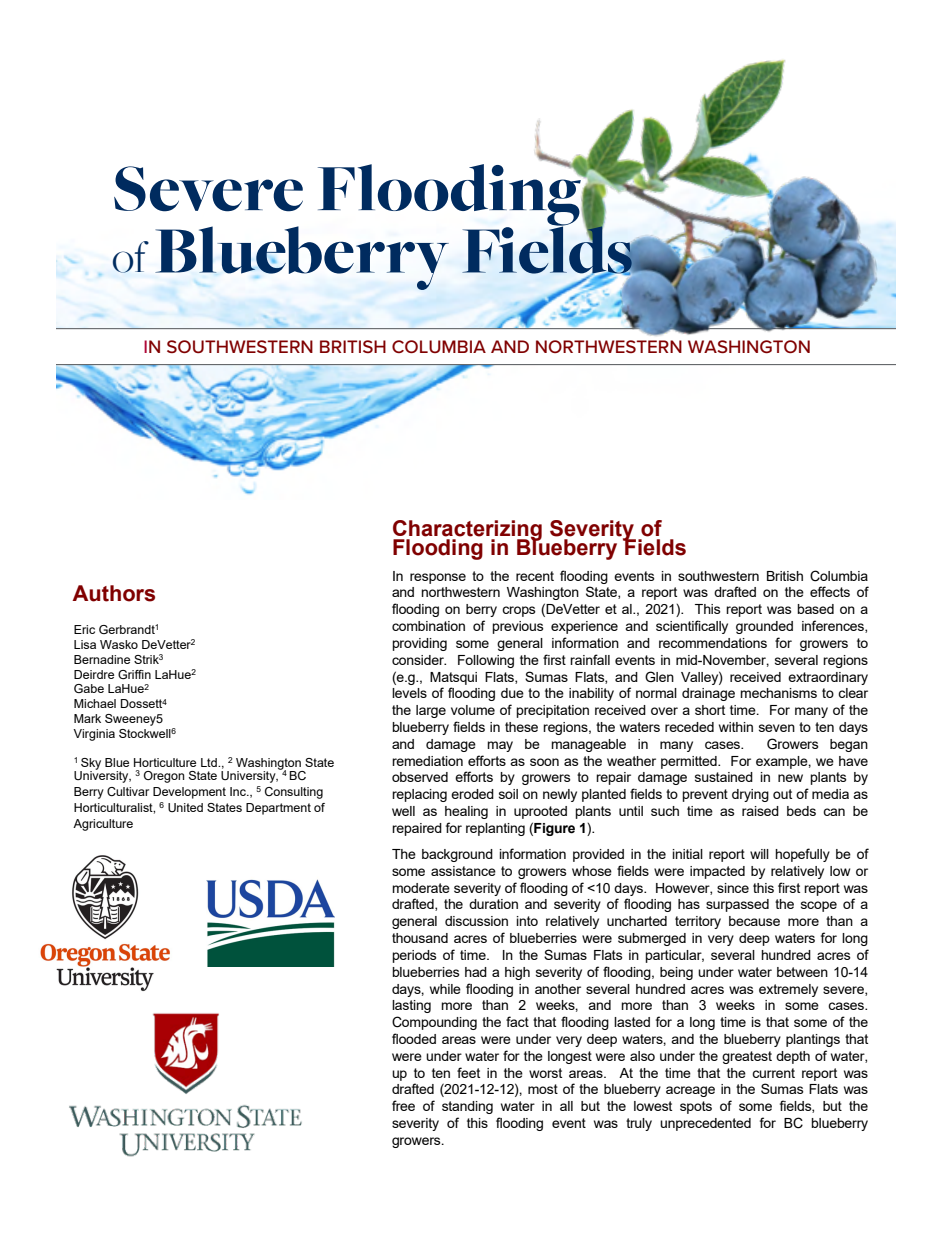  What do you see at coordinates (103, 825) in the document?
I see `Agriculture` at bounding box center [103, 825].
